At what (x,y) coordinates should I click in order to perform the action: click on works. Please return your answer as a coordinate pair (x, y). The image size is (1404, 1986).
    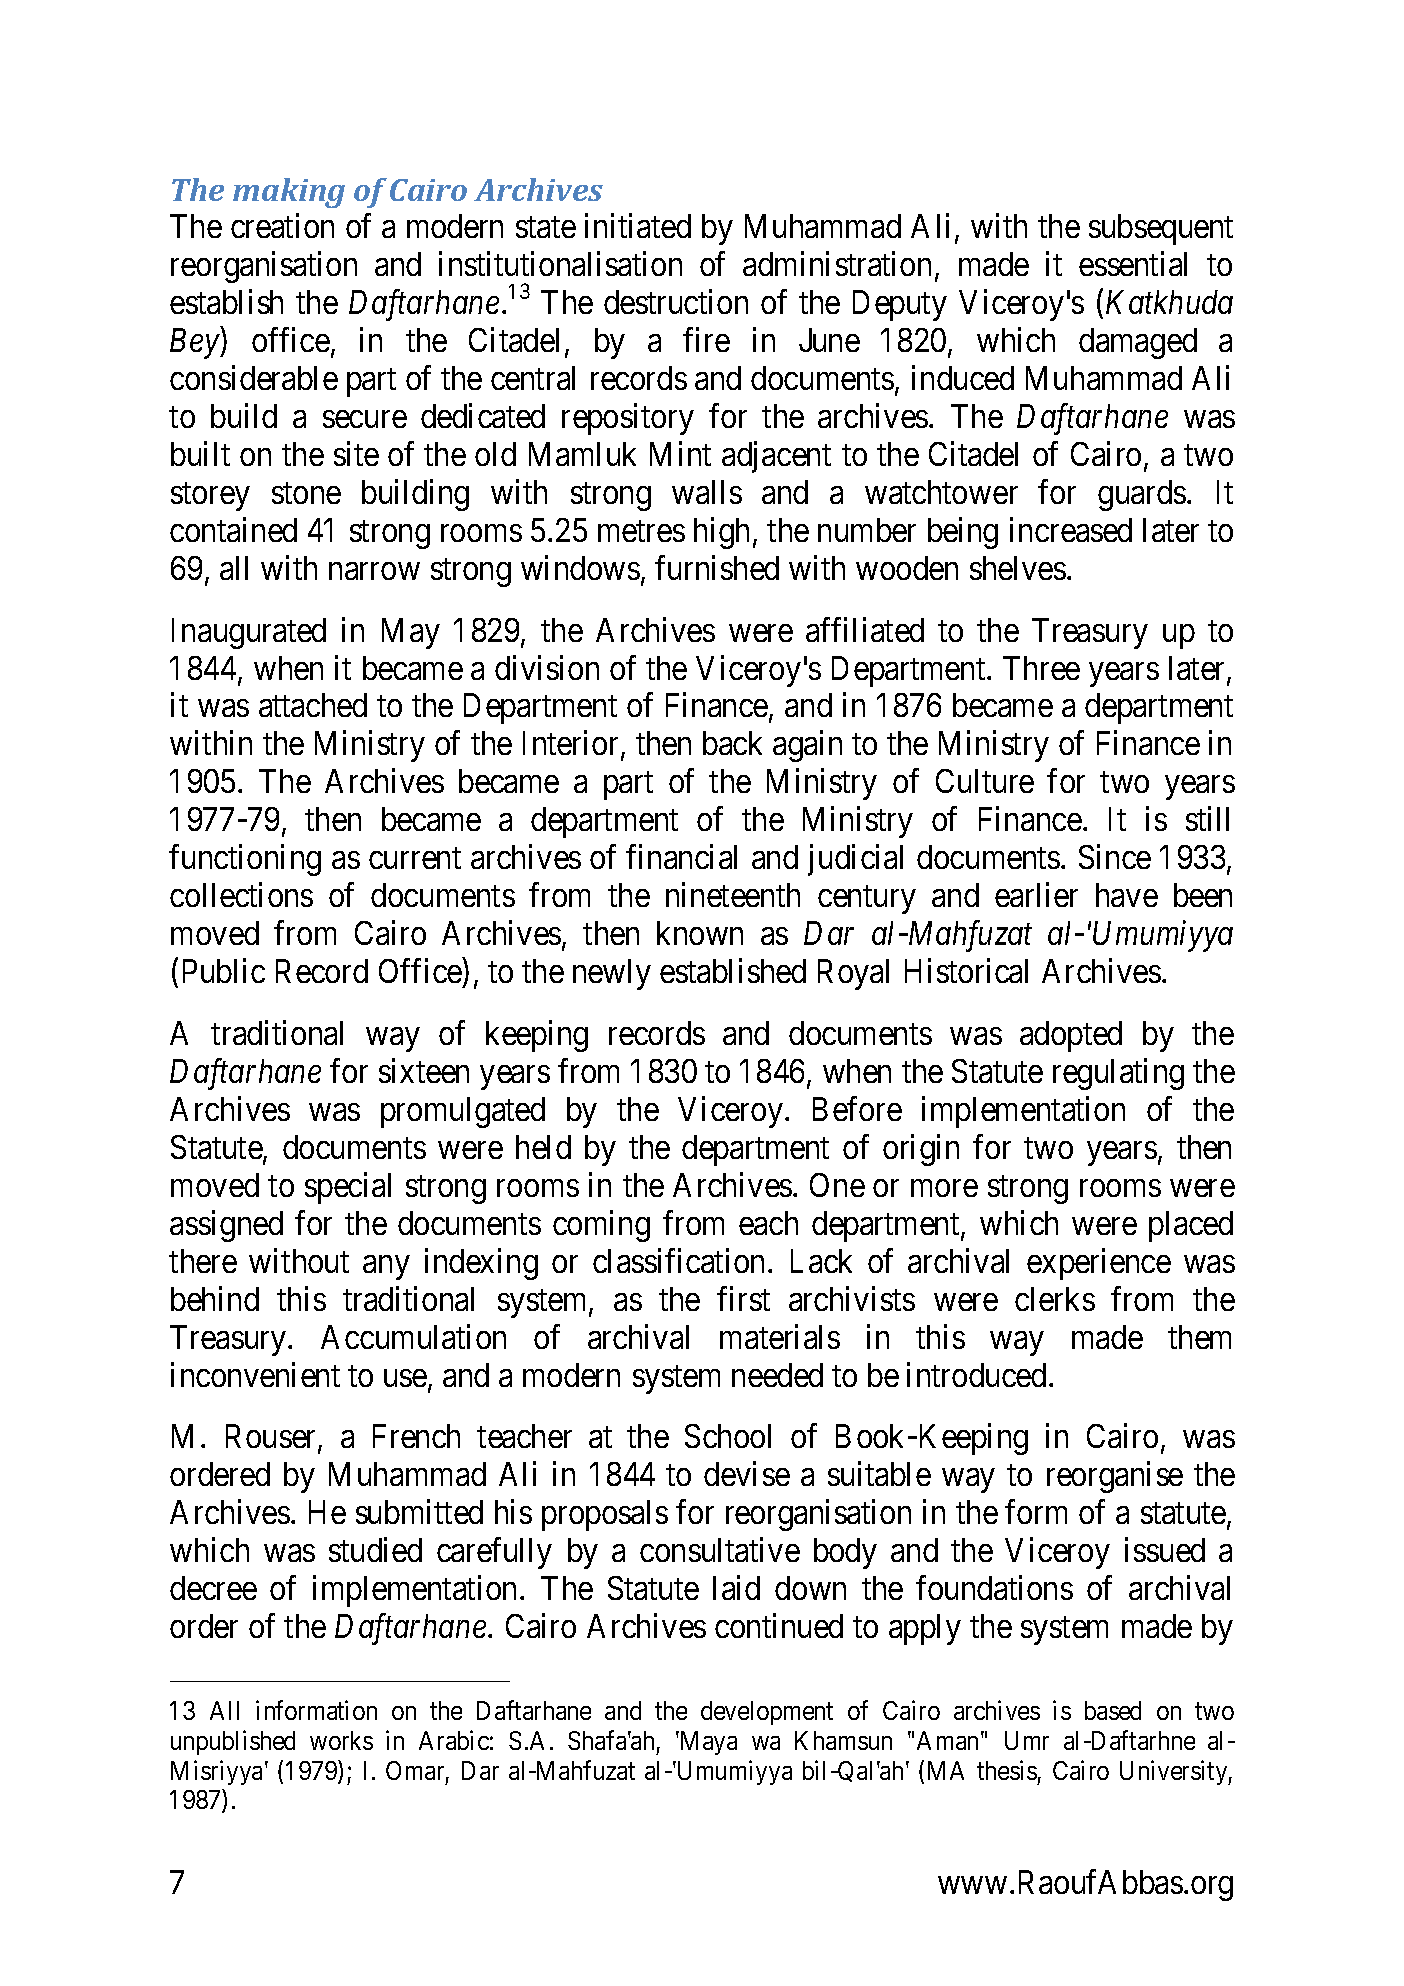
    Looking at the image, I should click on (341, 1740).
